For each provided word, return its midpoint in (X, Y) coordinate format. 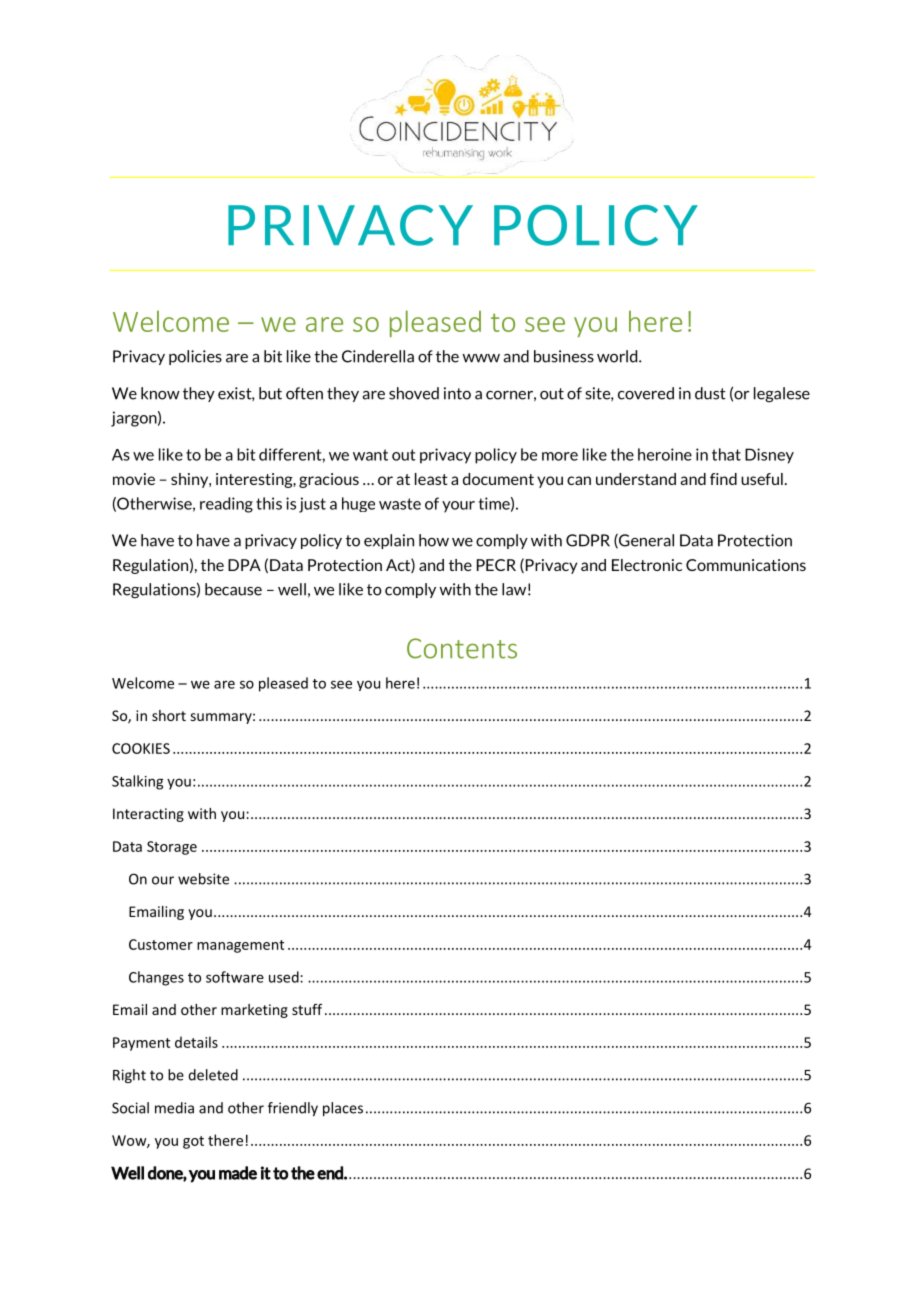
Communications (746, 565)
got (193, 1142)
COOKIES (141, 748)
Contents (462, 648)
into (457, 393)
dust (710, 393)
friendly (293, 1109)
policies (195, 357)
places (343, 1109)
